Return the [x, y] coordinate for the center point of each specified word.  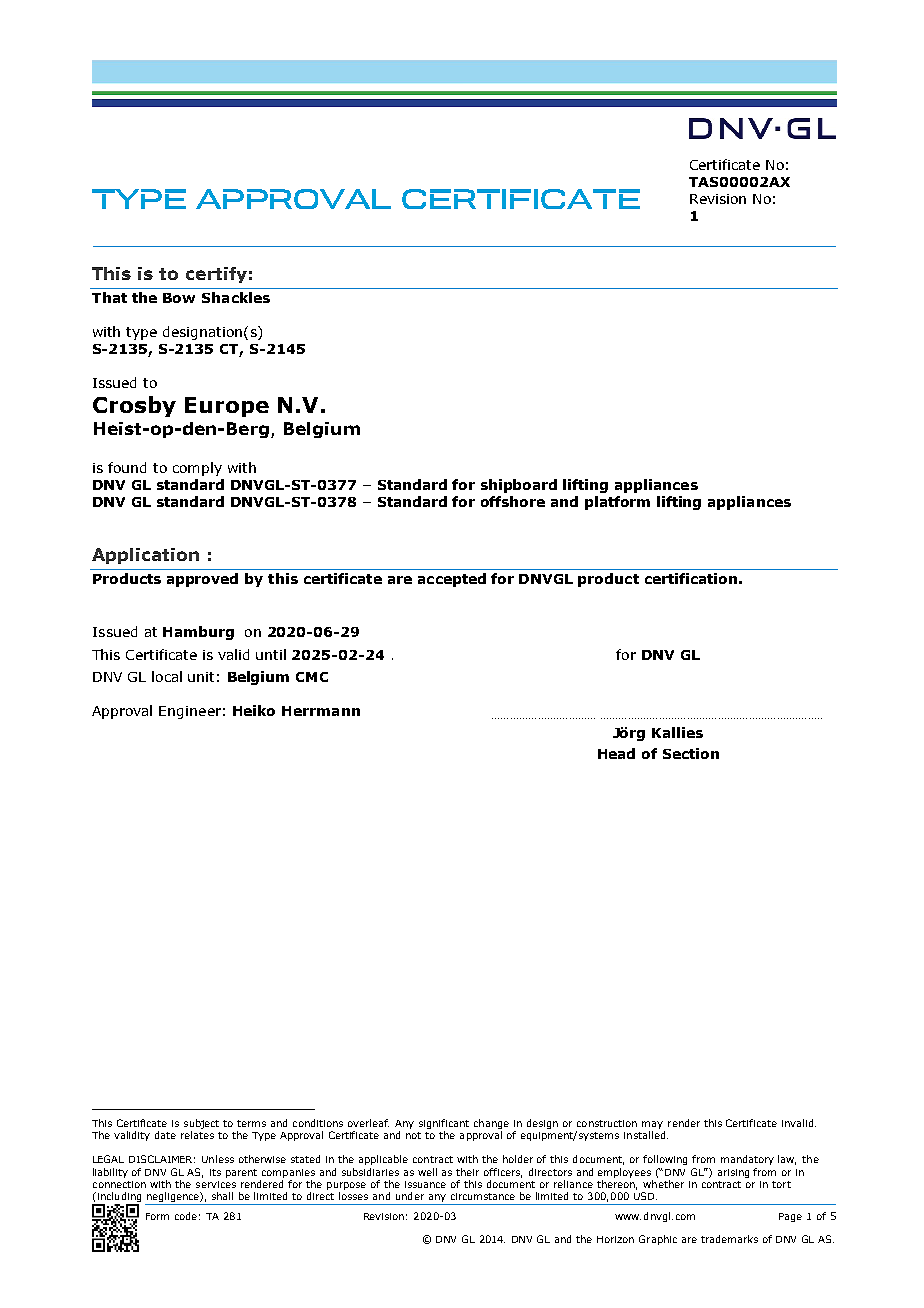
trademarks [729, 1239]
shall [222, 1196]
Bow [179, 298]
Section [691, 753]
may [652, 1125]
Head [616, 753]
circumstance [483, 1196]
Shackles [236, 297]
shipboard [519, 486]
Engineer [190, 712]
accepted [452, 580]
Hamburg [198, 633]
